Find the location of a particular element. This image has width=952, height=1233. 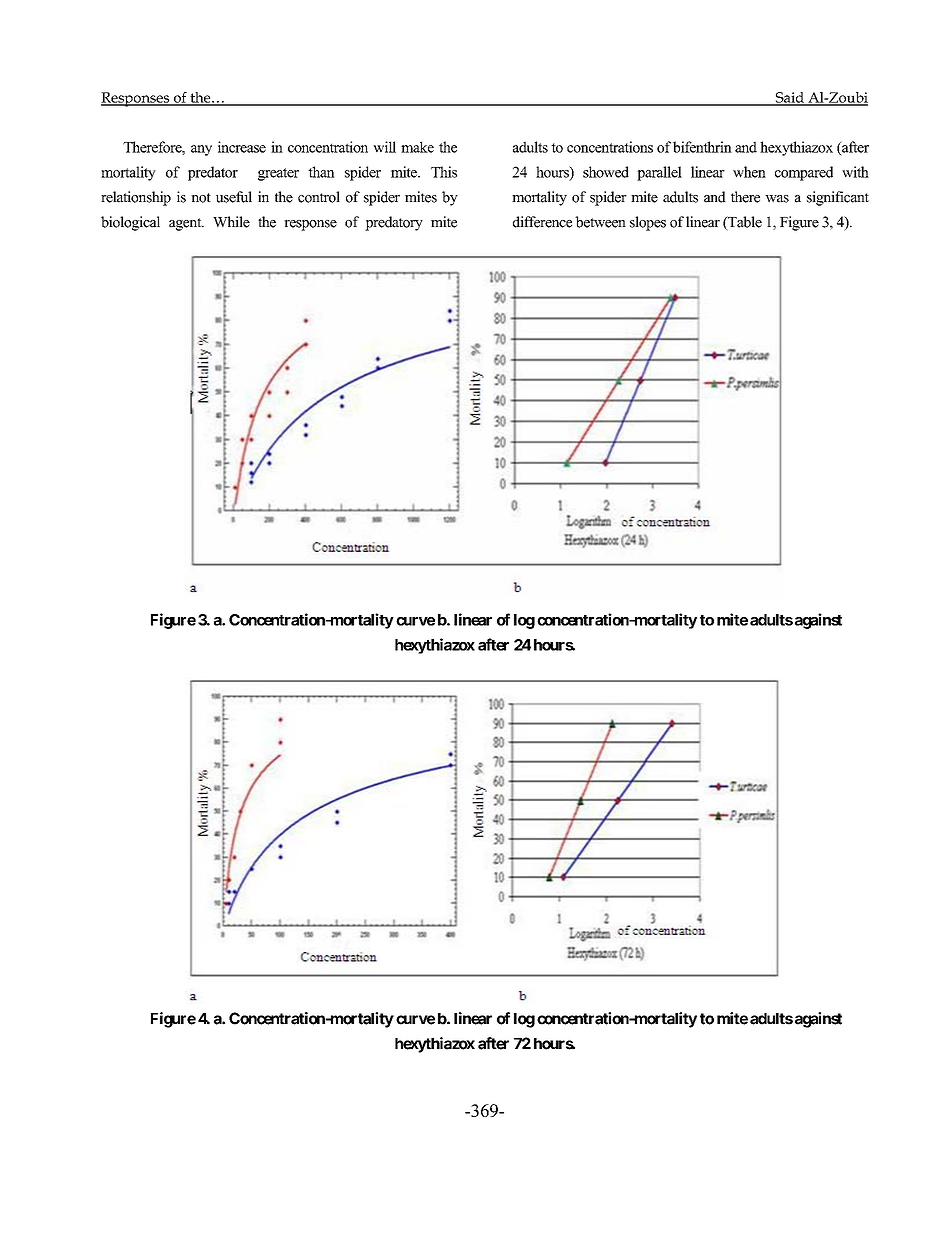

useful is located at coordinates (234, 197).
